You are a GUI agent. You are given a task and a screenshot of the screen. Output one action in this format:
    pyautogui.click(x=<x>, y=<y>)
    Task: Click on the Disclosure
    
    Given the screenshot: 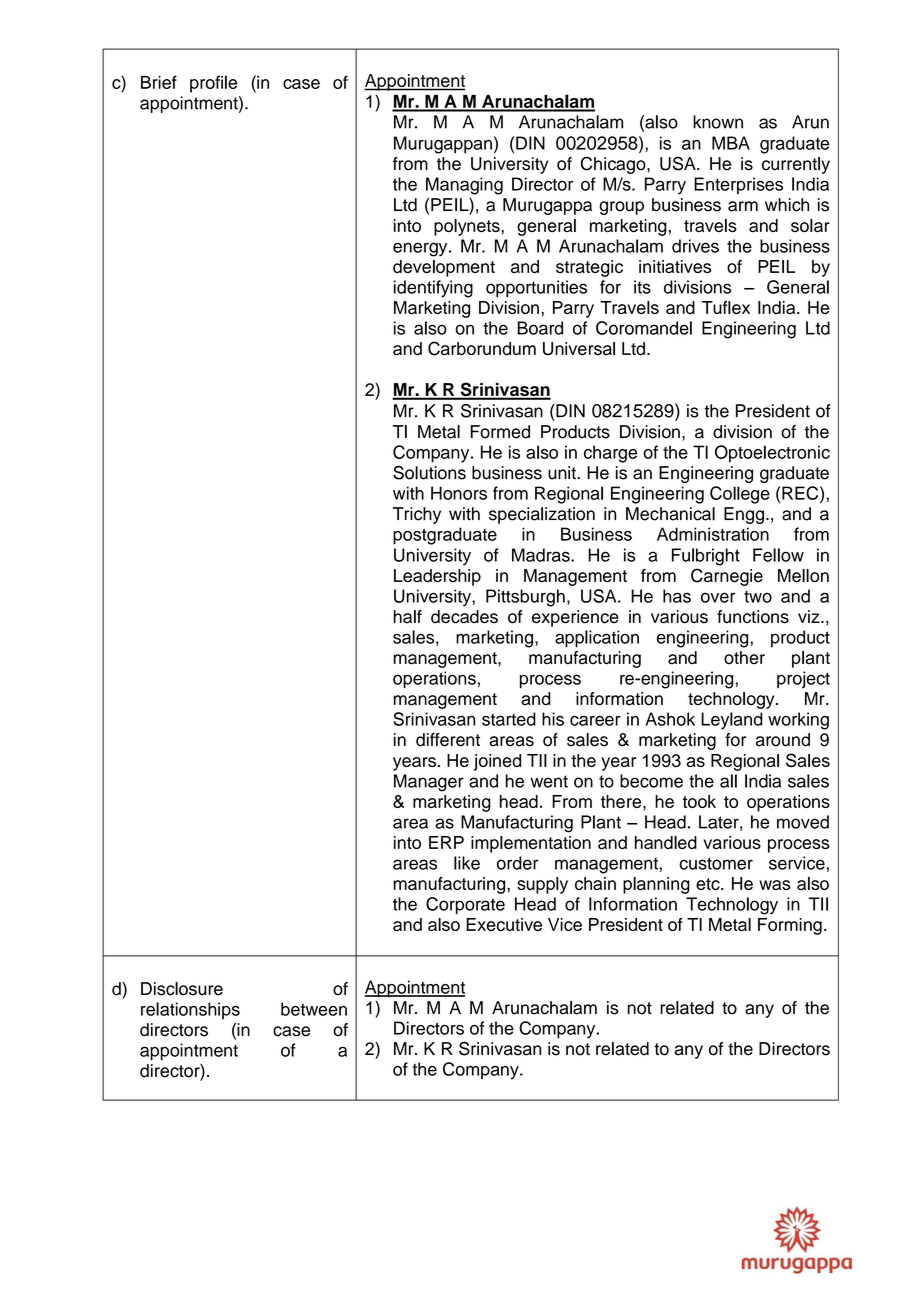 What is the action you would take?
    pyautogui.click(x=182, y=989)
